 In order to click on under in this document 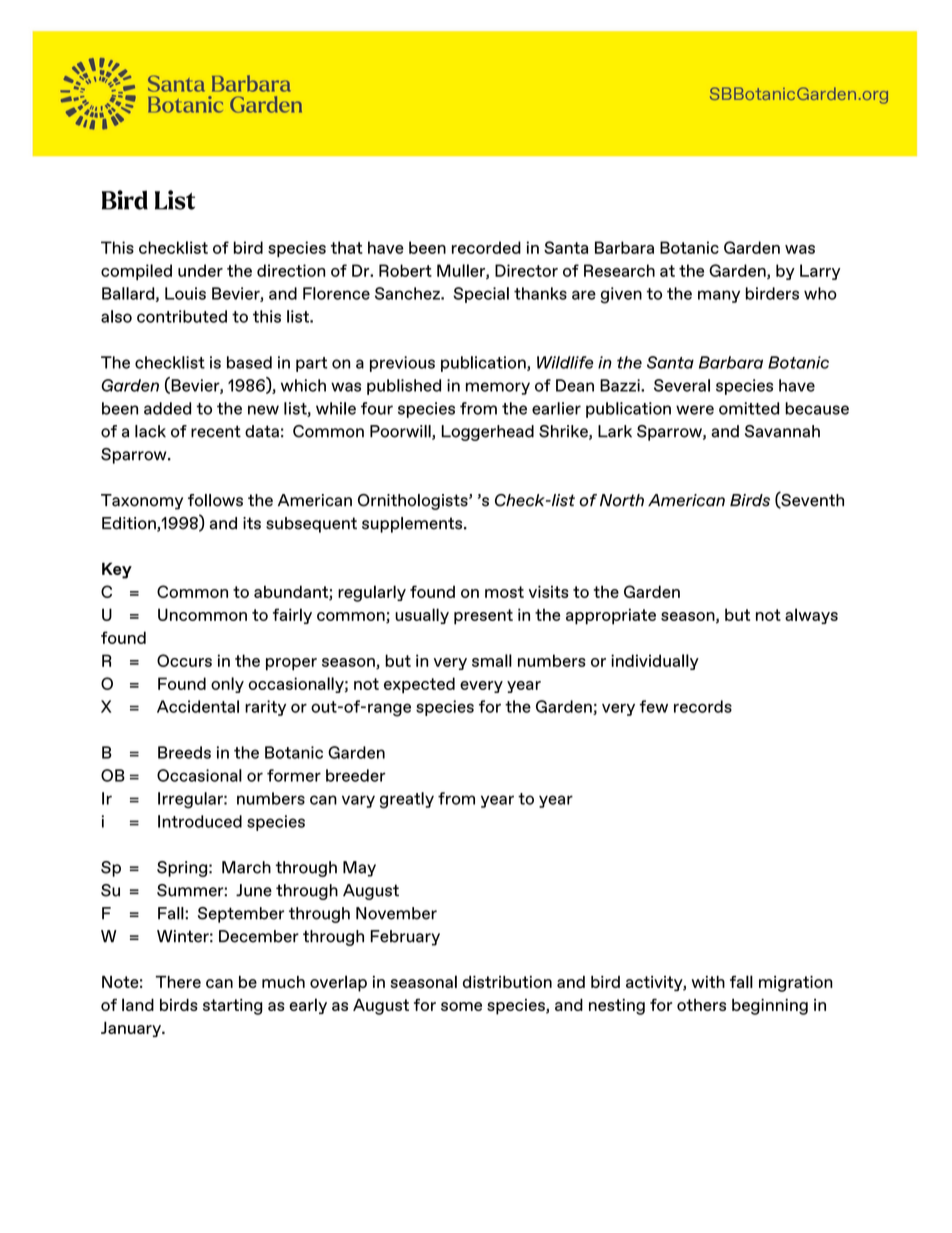, I will do `click(200, 270)`.
